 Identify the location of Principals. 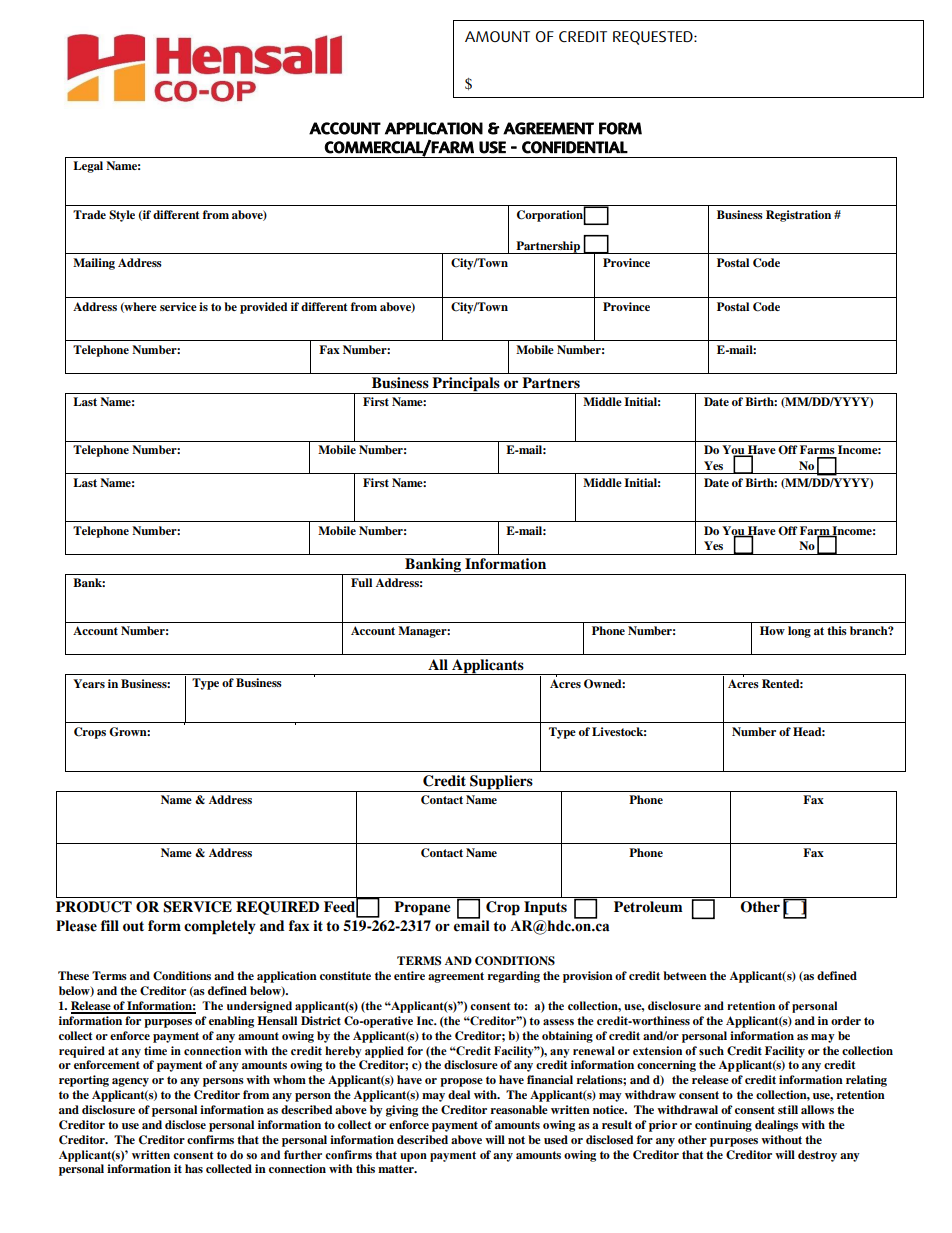
(466, 385).
